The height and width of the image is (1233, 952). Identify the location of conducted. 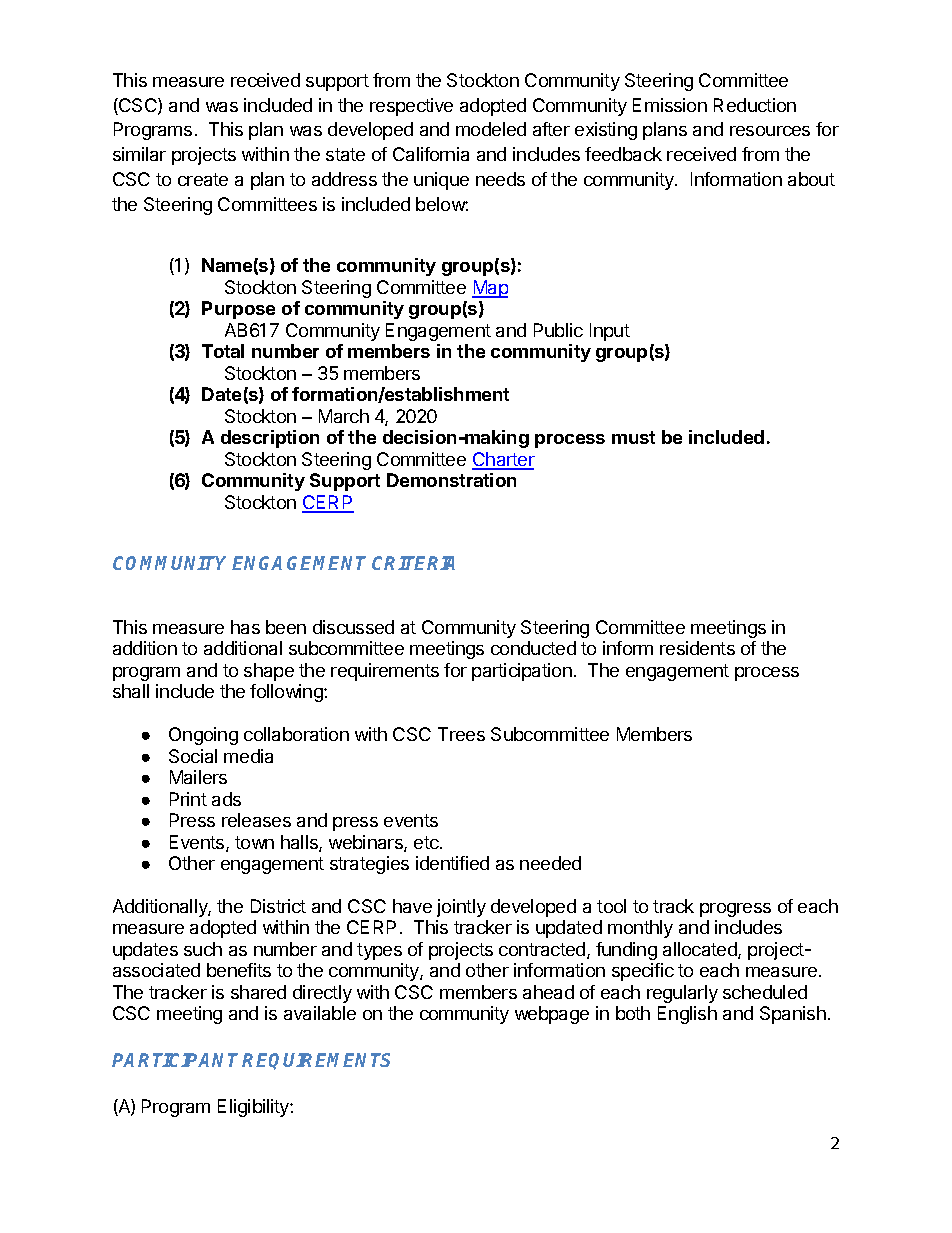
(533, 648).
